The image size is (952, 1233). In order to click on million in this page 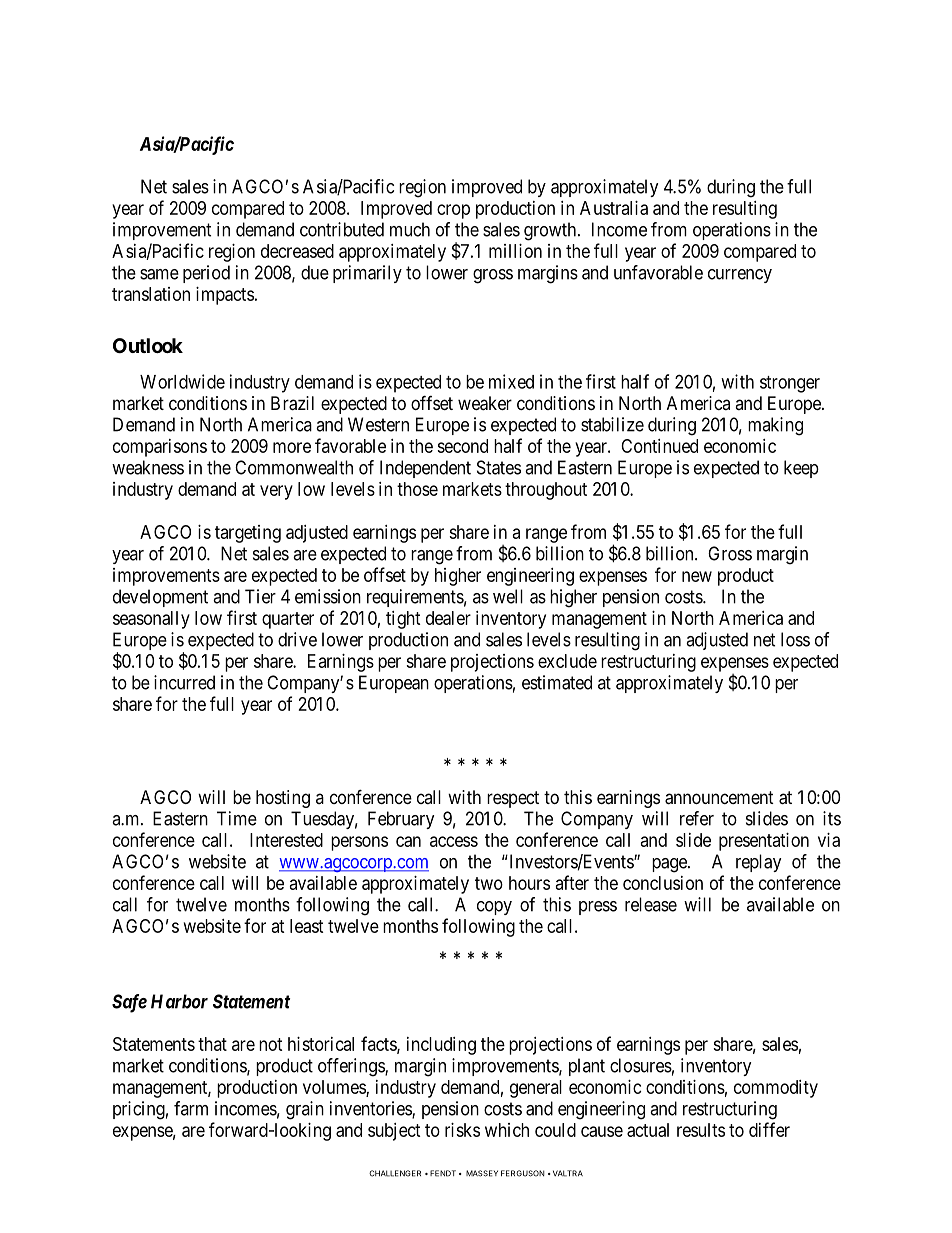, I will do `click(515, 251)`.
